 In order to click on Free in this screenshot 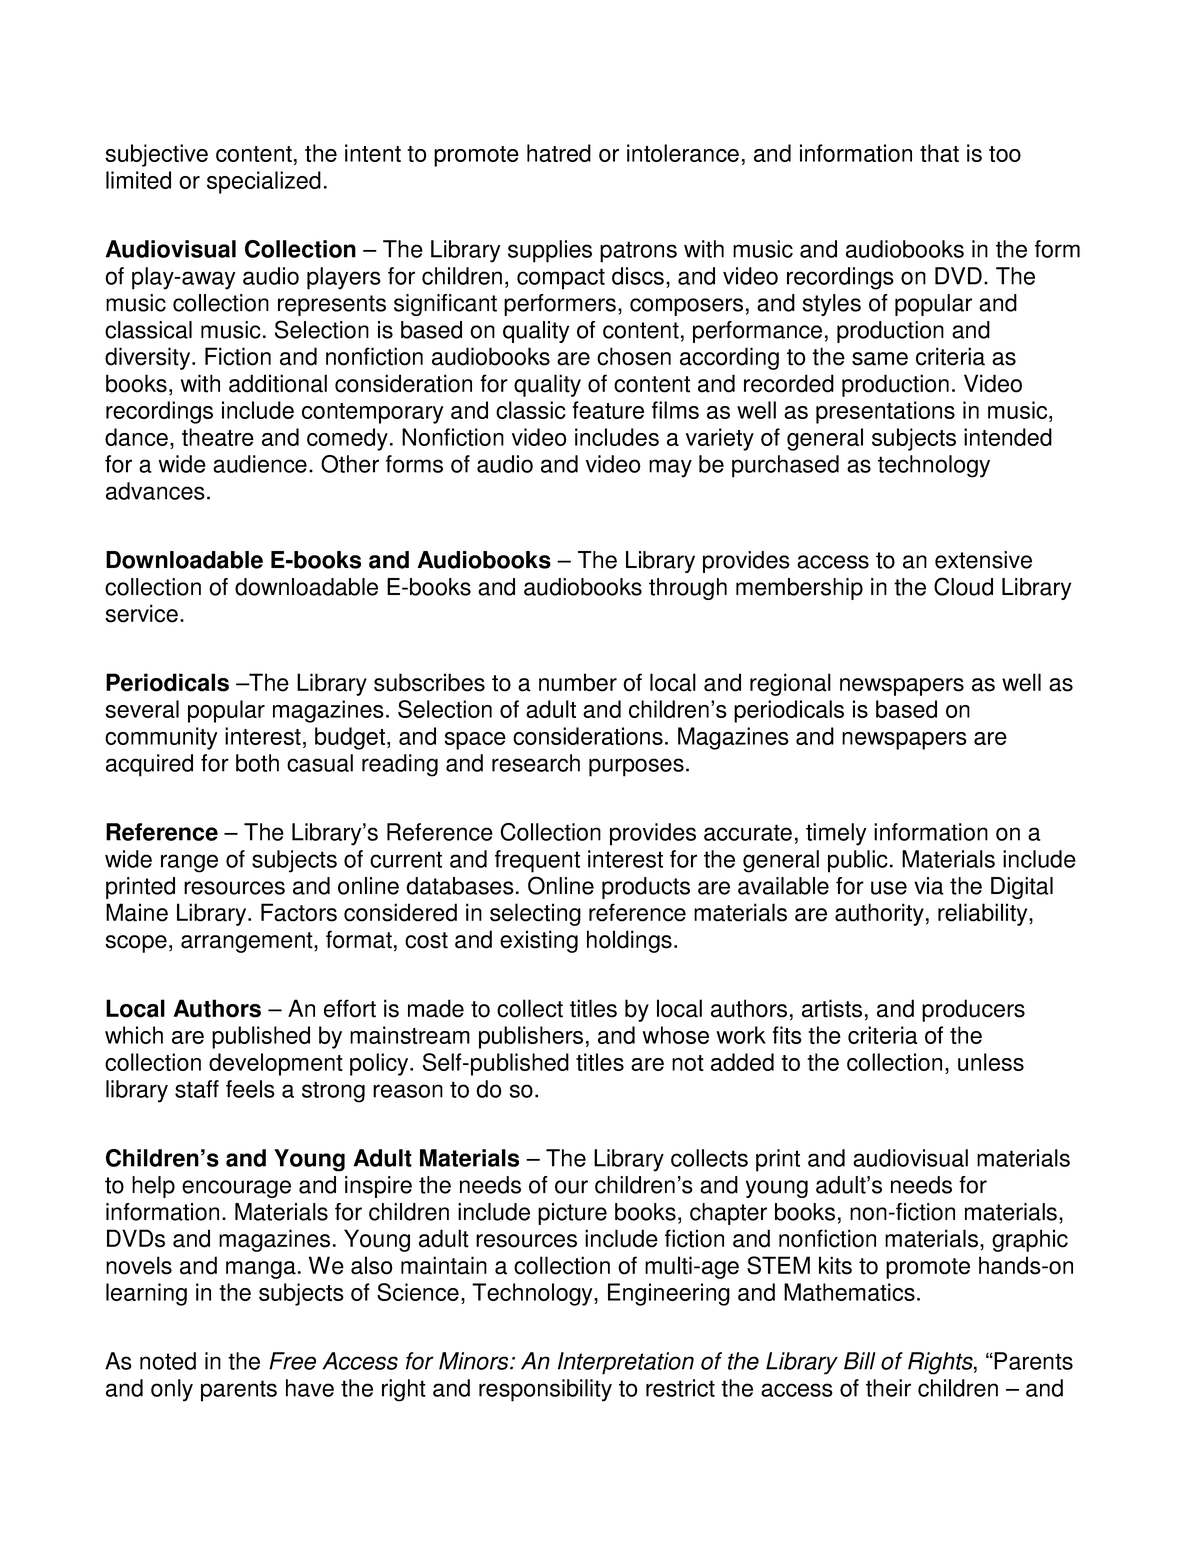, I will do `click(292, 1361)`.
